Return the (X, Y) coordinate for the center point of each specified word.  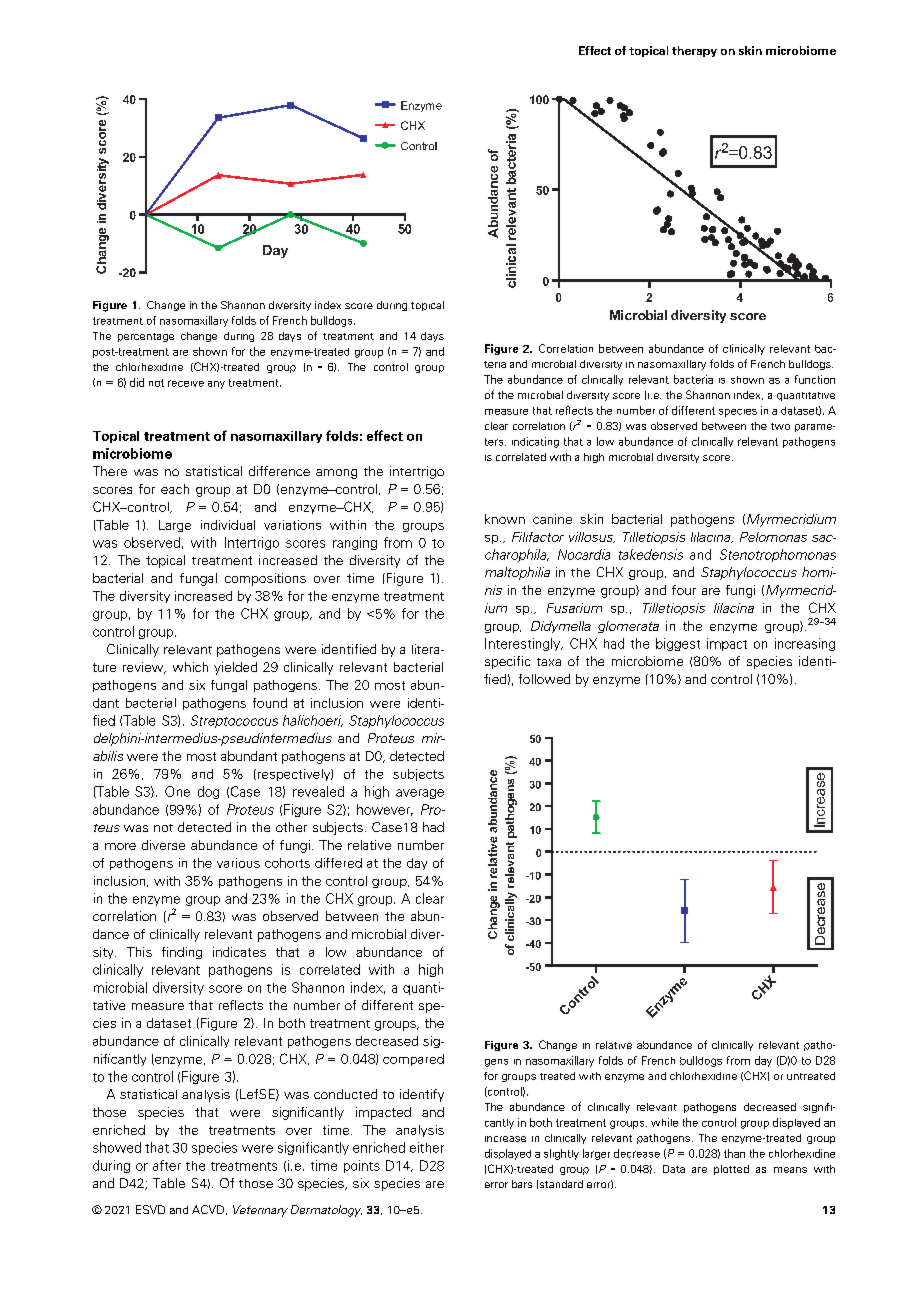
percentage (146, 337)
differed (338, 863)
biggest (678, 644)
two (780, 426)
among (336, 474)
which (190, 667)
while (664, 1122)
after (167, 1165)
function (815, 379)
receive (186, 383)
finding (182, 953)
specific (507, 662)
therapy (694, 51)
